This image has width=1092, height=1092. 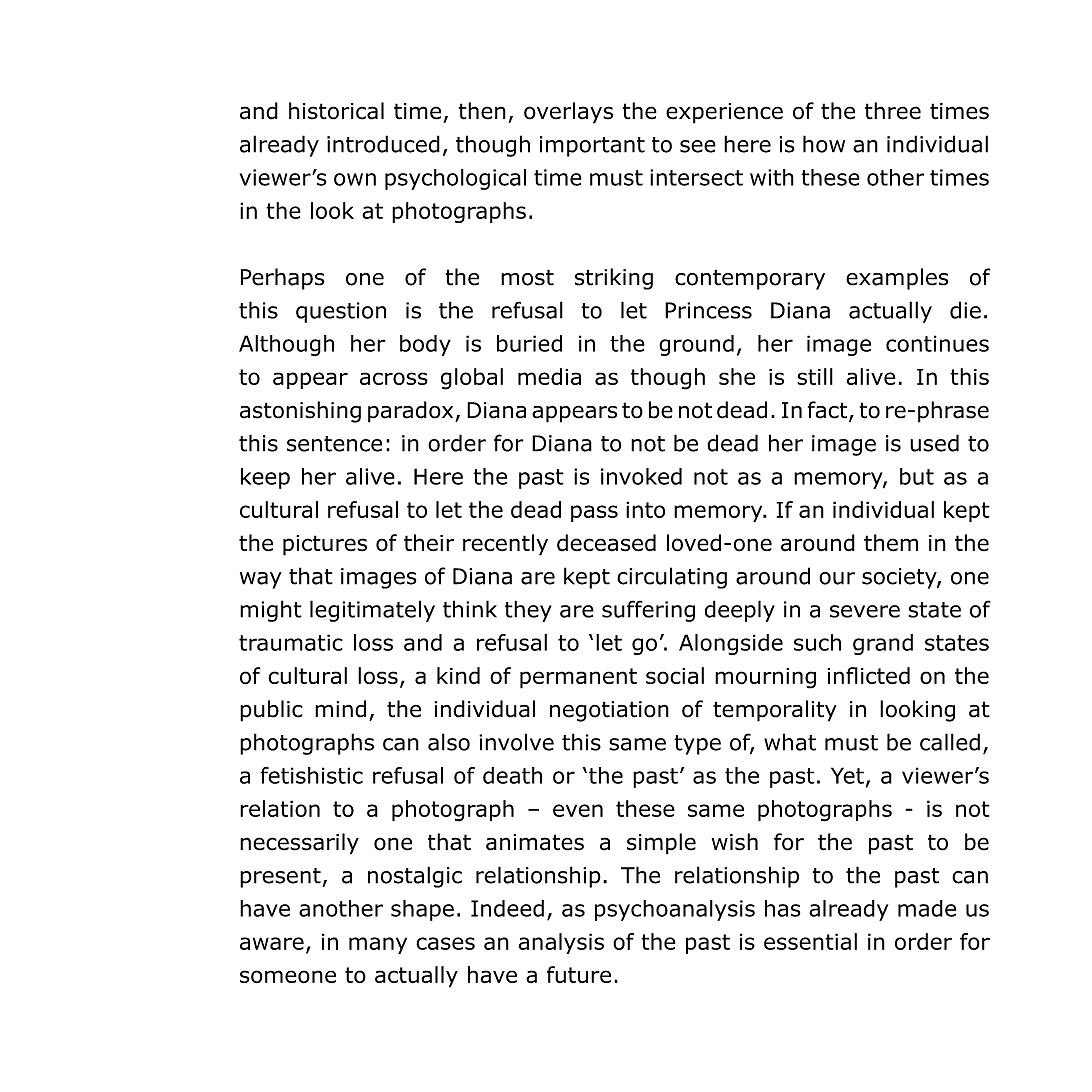 What do you see at coordinates (378, 945) in the image?
I see `many` at bounding box center [378, 945].
